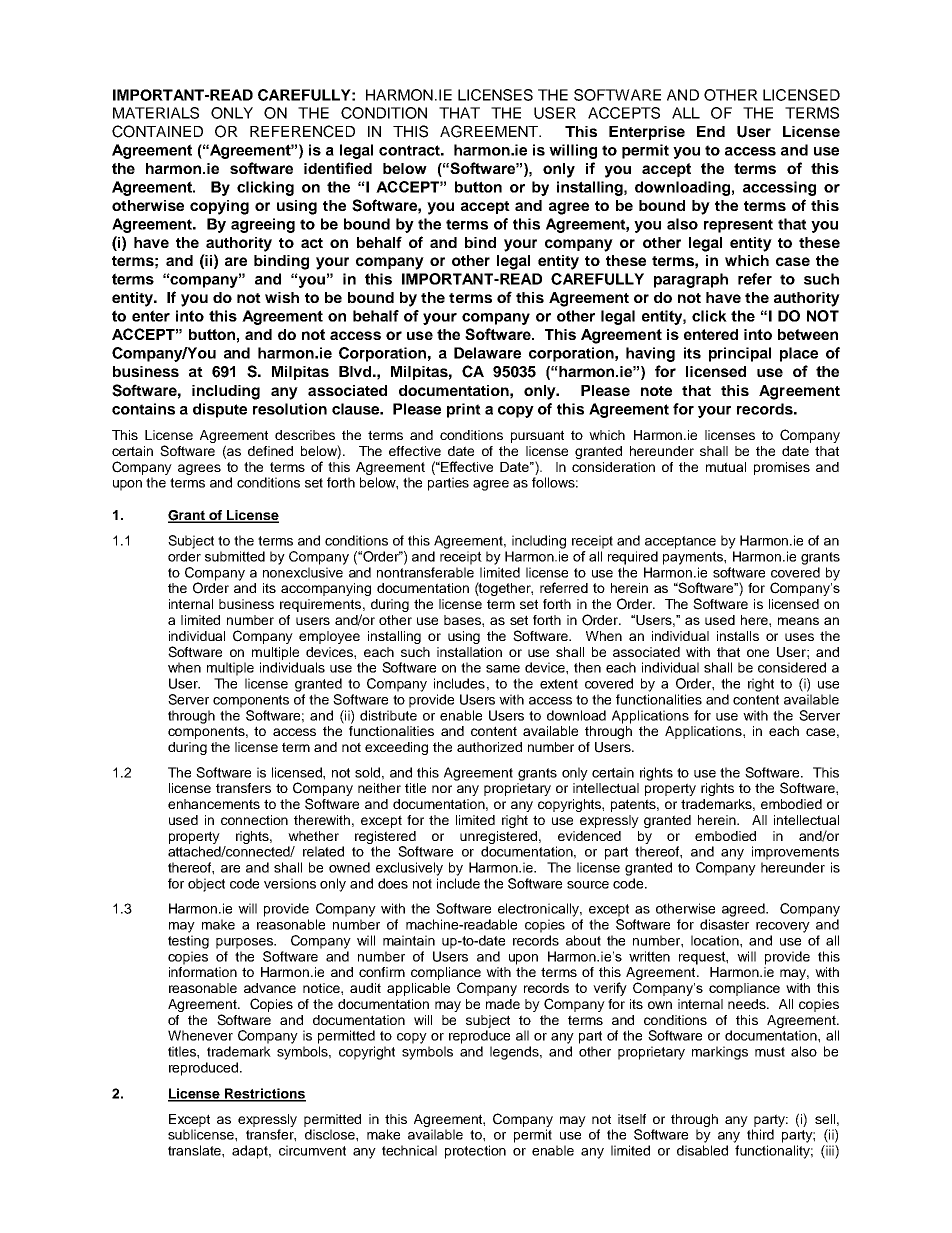 The image size is (952, 1233). Describe the element at coordinates (338, 168) in the screenshot. I see `identified` at that location.
